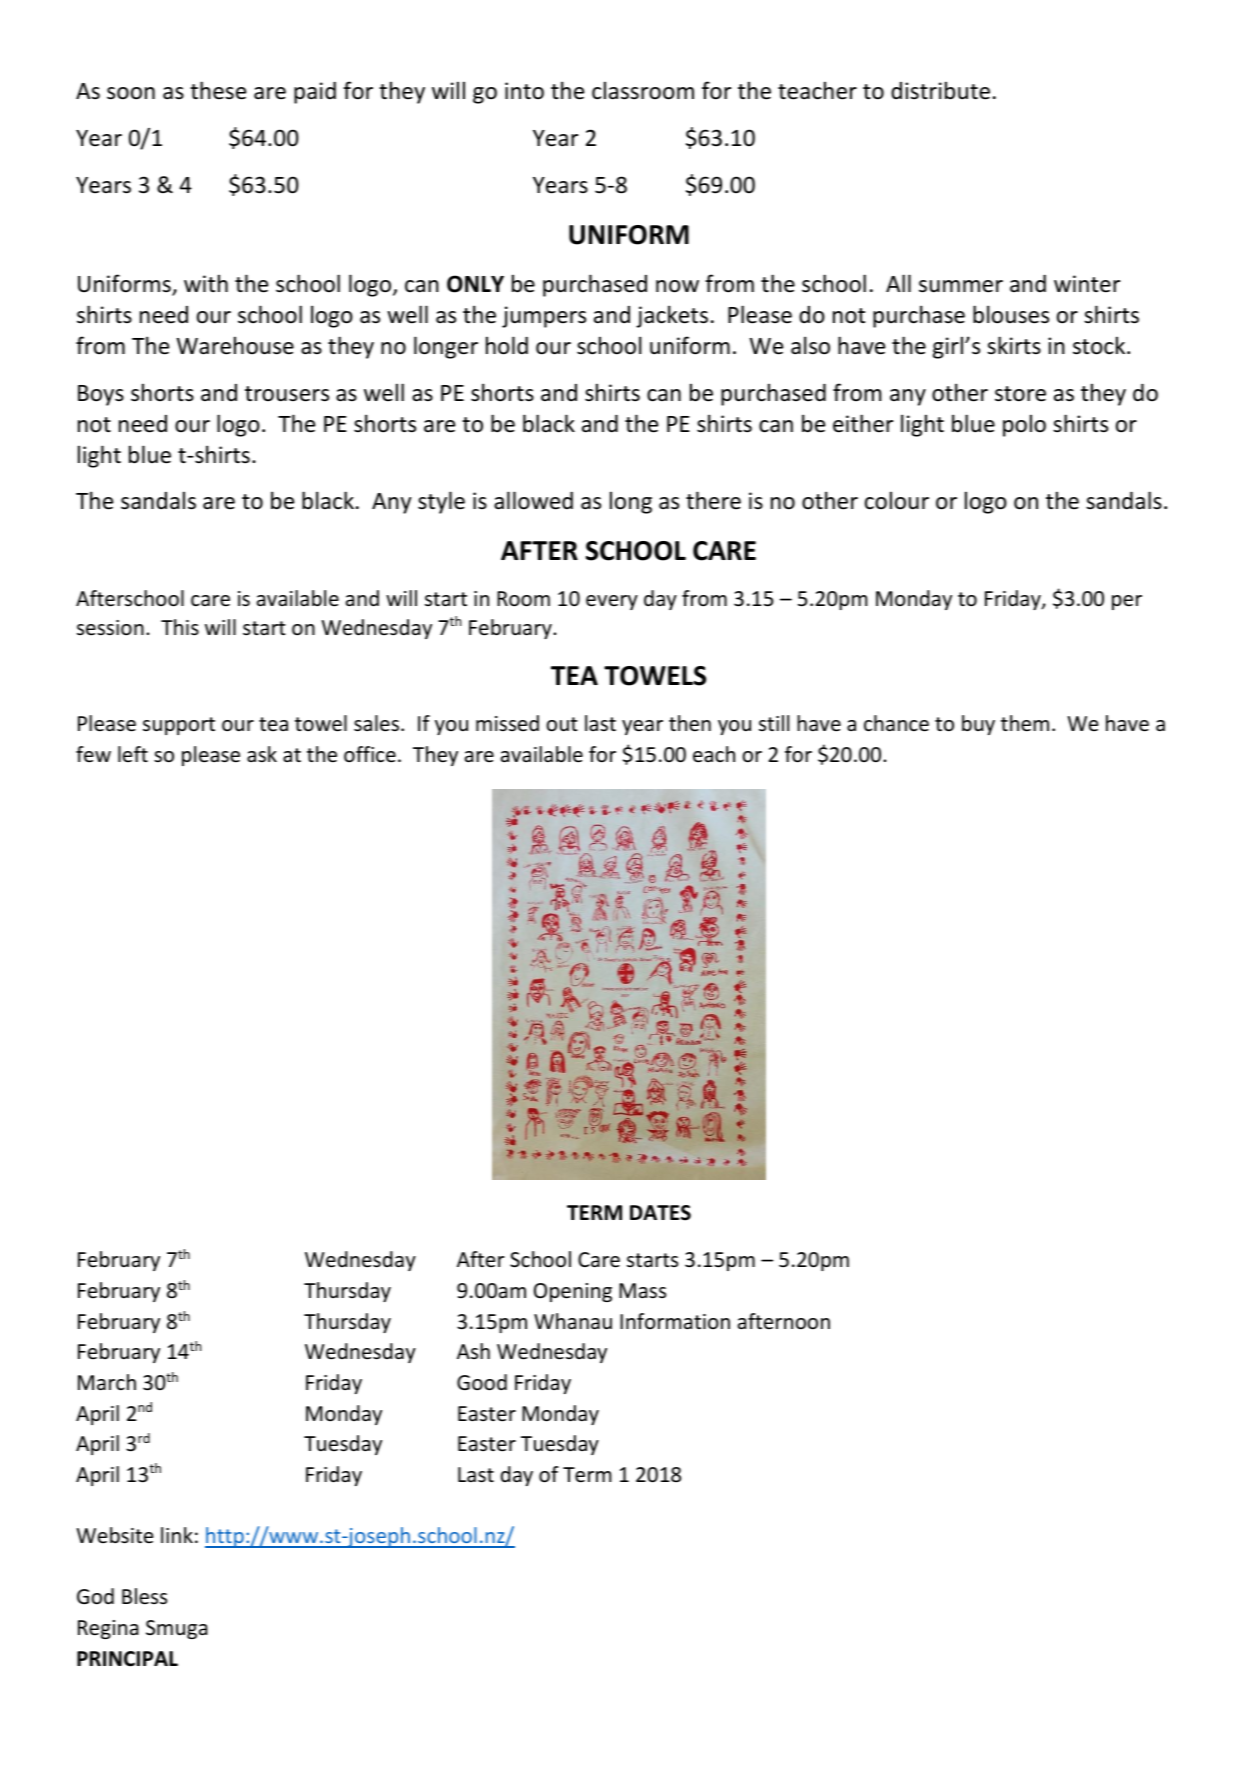 The width and height of the document is (1258, 1780). I want to click on buy, so click(978, 725).
